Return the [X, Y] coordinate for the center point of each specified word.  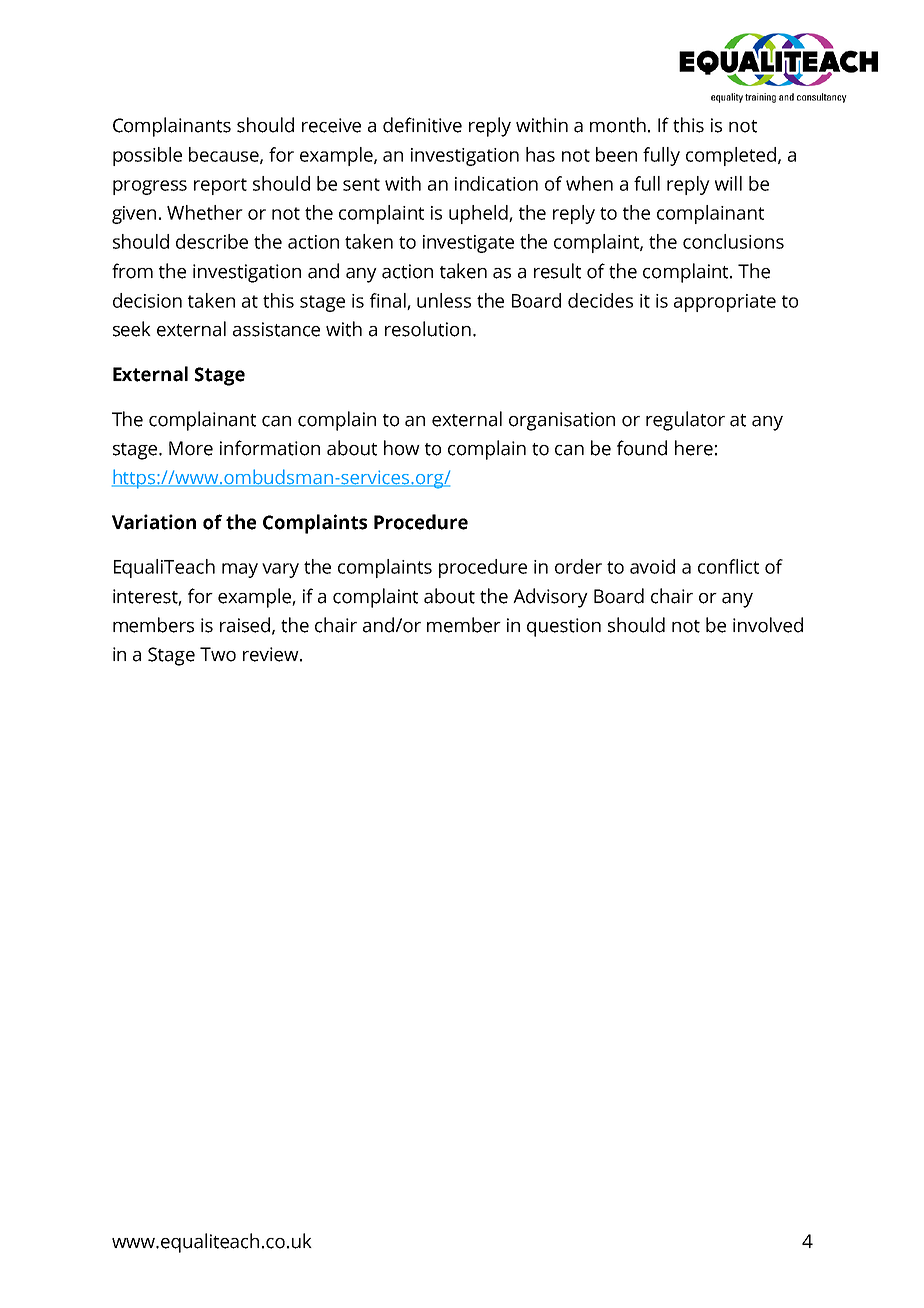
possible [147, 156]
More [191, 448]
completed [731, 156]
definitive [422, 125]
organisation [562, 421]
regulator [685, 421]
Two [218, 654]
